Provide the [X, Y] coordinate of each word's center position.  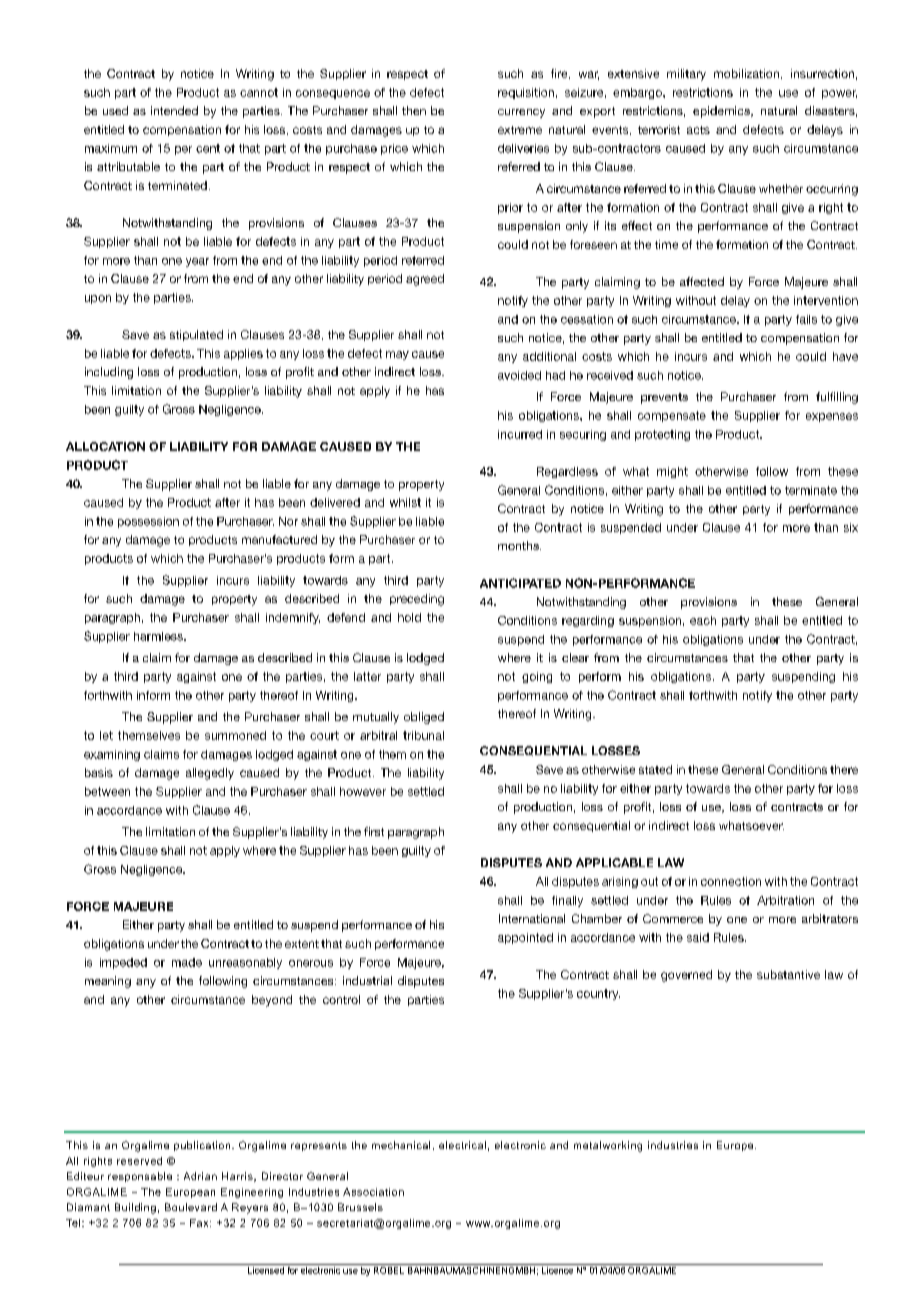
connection [731, 881]
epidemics [722, 112]
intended [174, 110]
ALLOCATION [105, 446]
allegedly [210, 774]
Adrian [200, 1176]
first [374, 831]
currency [521, 113]
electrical [462, 1145]
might [672, 472]
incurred [520, 434]
